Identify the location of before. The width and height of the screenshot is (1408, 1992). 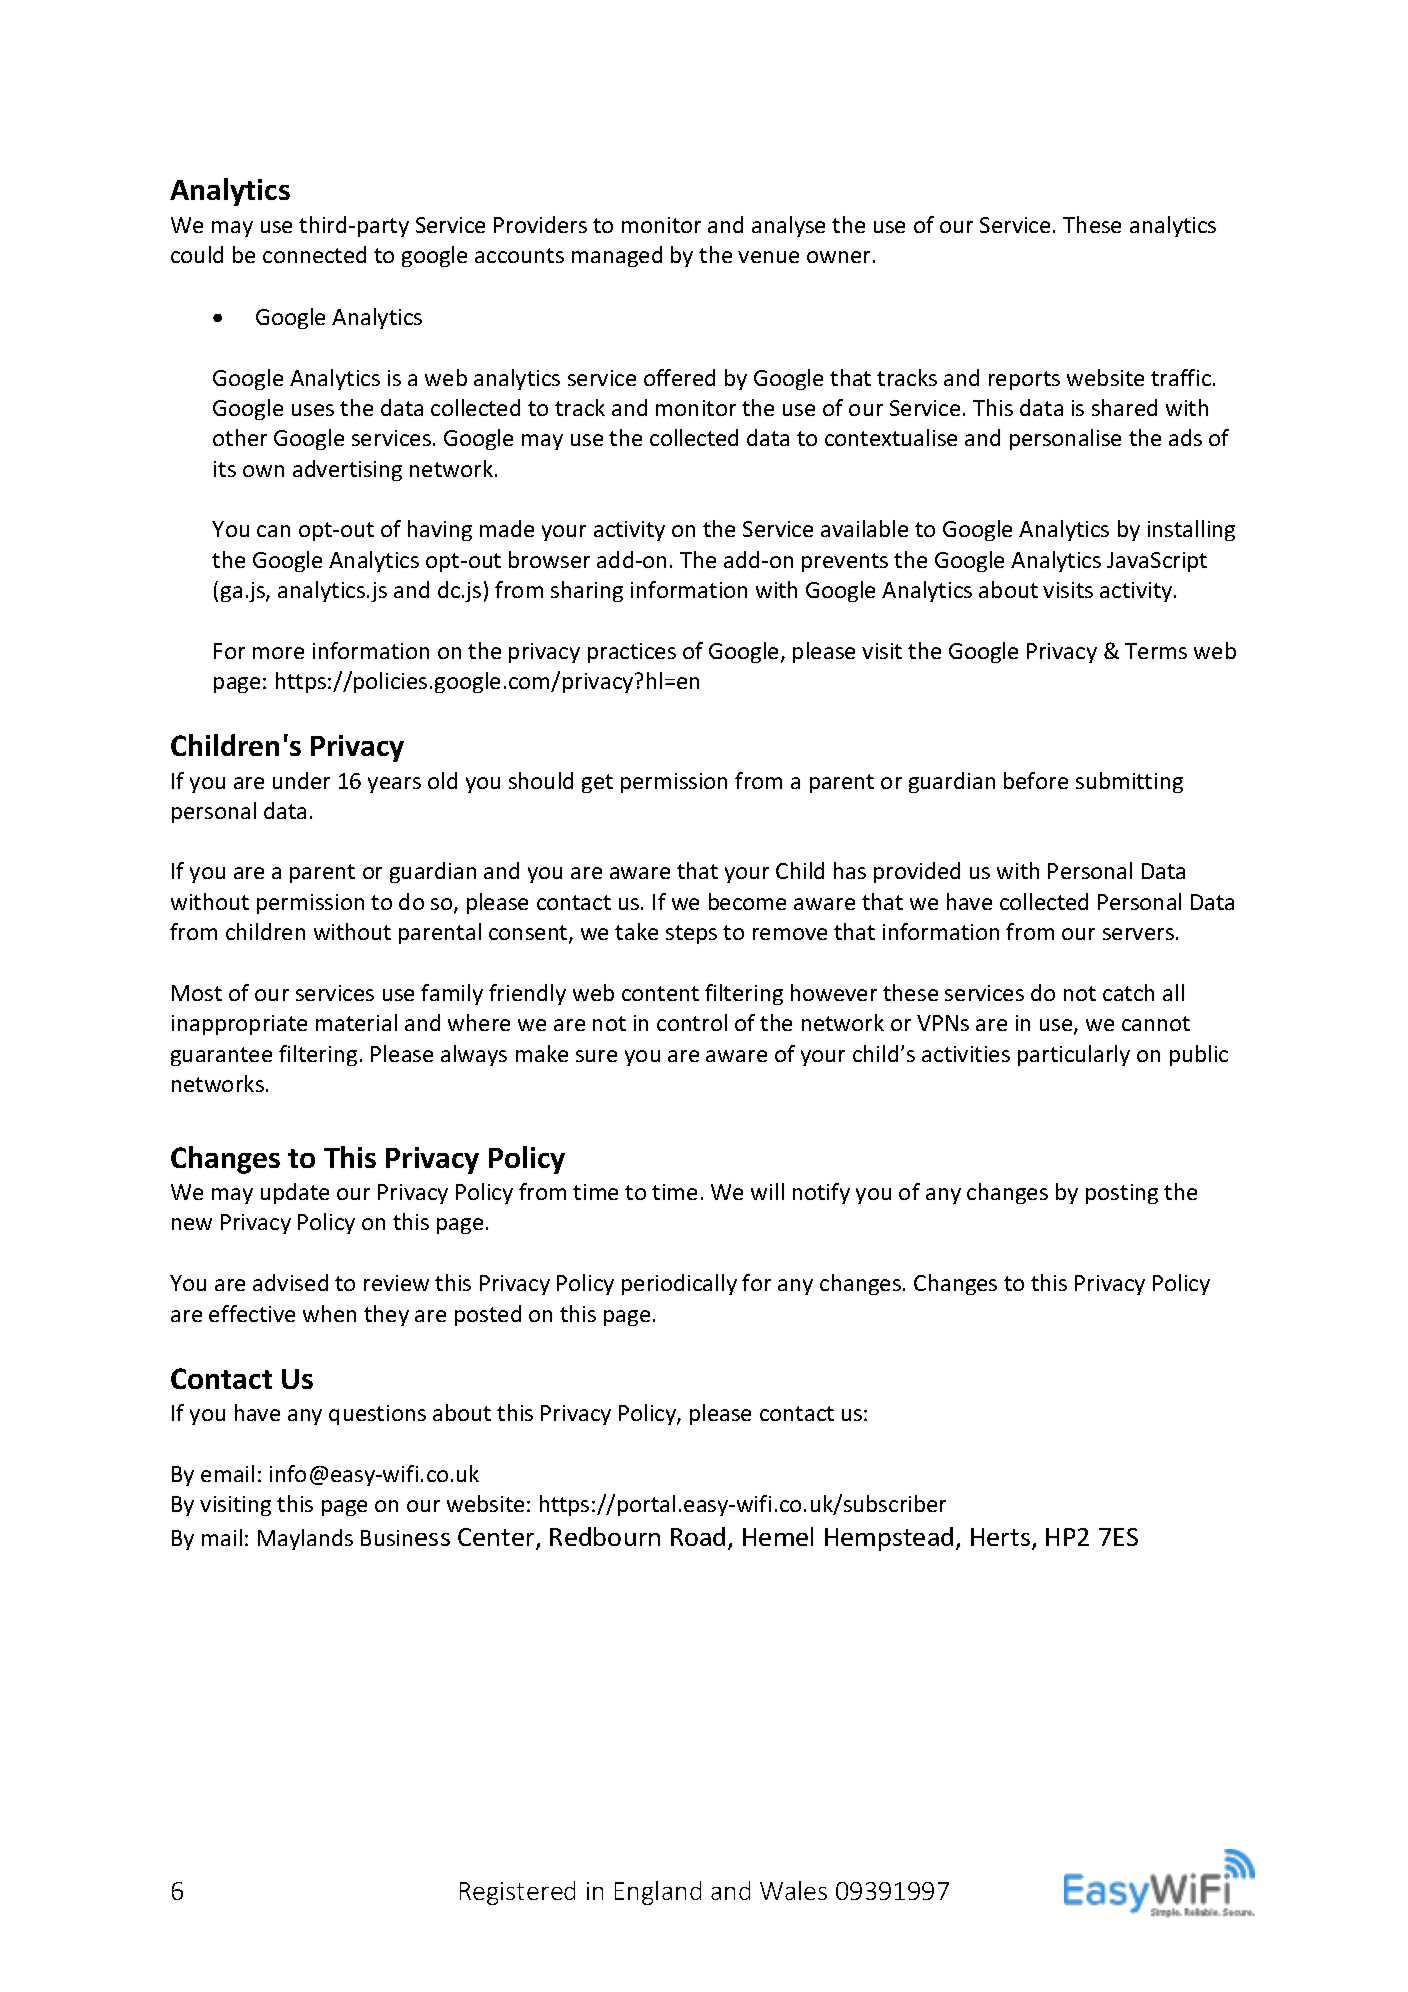
(1036, 780).
